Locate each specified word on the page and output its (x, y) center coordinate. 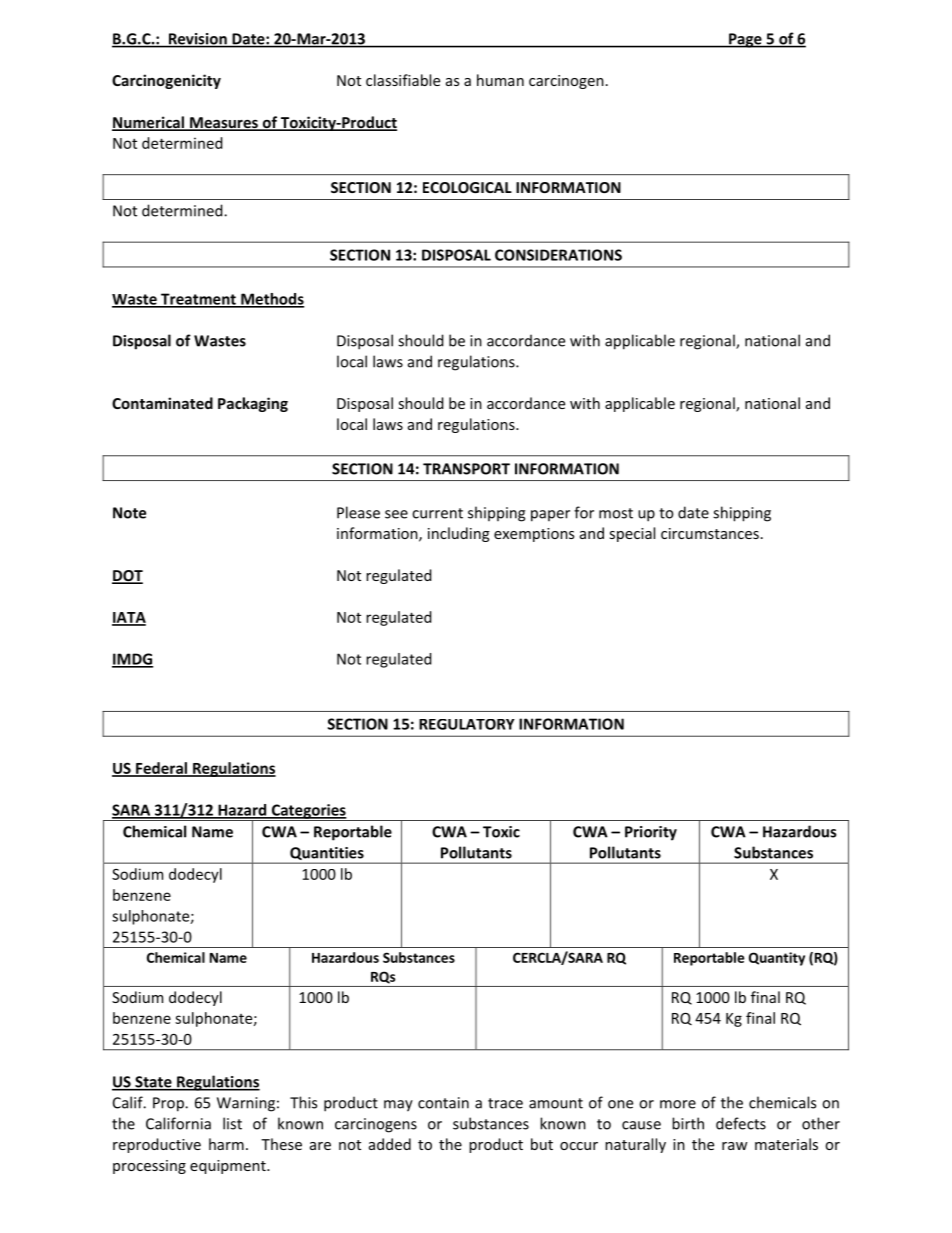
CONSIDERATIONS (558, 255)
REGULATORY (467, 724)
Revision (197, 40)
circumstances (710, 533)
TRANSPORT (466, 469)
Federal (161, 769)
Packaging (253, 404)
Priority (651, 833)
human (500, 80)
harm (226, 1144)
